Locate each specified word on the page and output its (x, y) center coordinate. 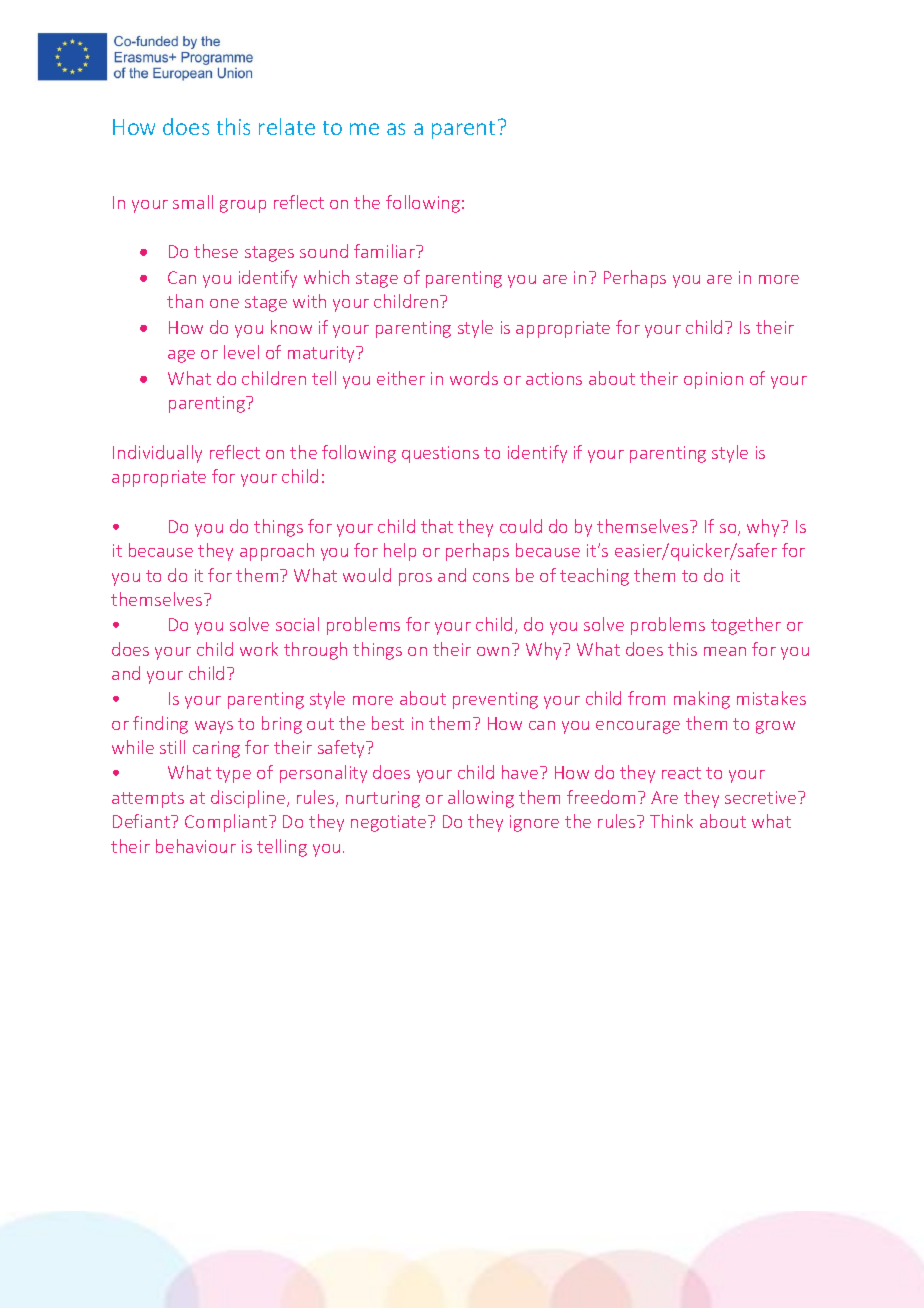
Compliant (227, 823)
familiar (386, 251)
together (746, 626)
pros (415, 579)
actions (554, 378)
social (297, 624)
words (474, 378)
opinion (713, 380)
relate (287, 126)
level (241, 352)
